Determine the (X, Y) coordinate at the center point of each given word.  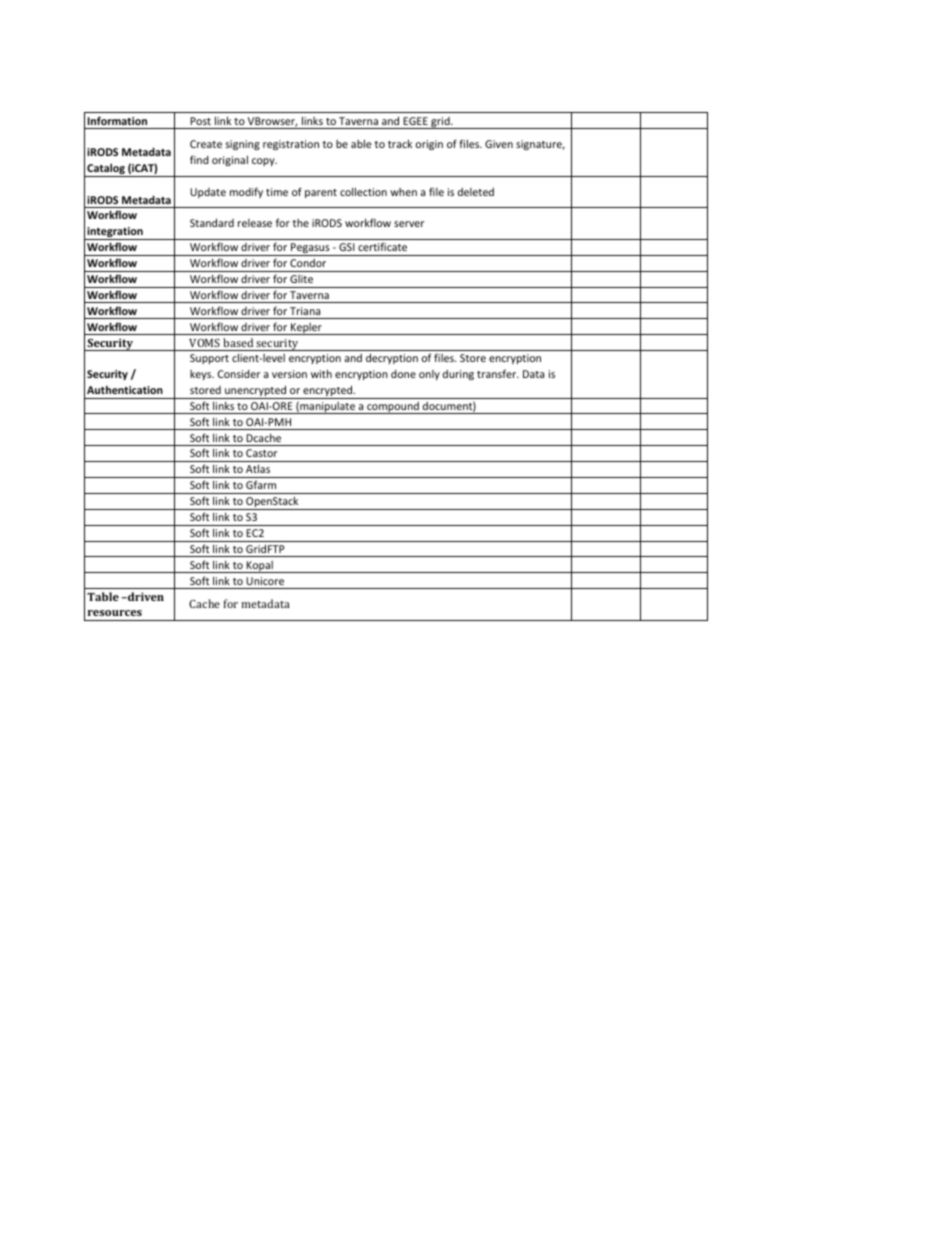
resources (115, 613)
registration (291, 145)
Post (200, 121)
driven (145, 596)
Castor (261, 453)
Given (499, 144)
